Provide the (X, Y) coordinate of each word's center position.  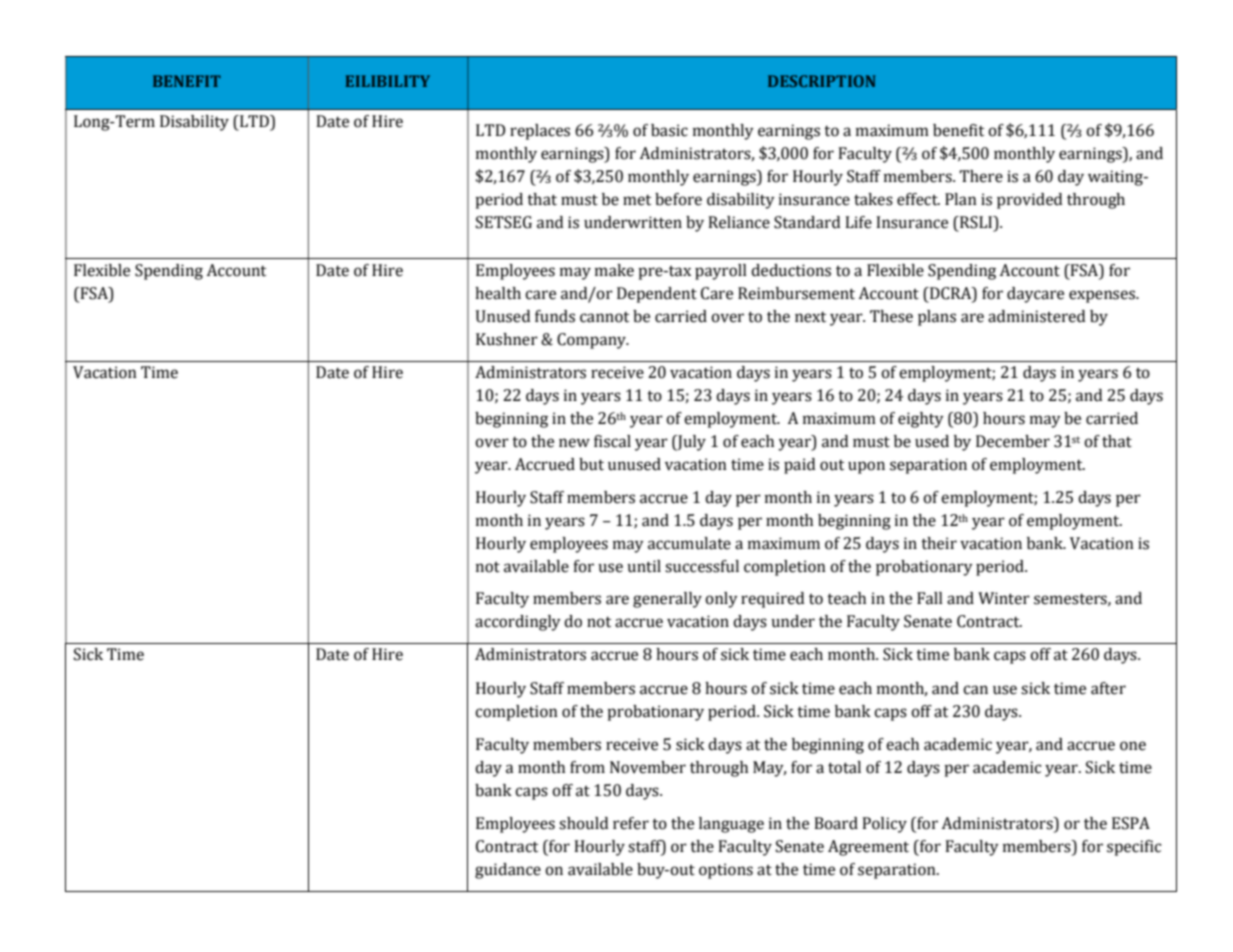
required (773, 600)
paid (800, 466)
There (981, 176)
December (1013, 441)
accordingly (518, 623)
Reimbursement (796, 293)
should (584, 823)
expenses (1103, 296)
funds (555, 316)
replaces (540, 132)
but (591, 464)
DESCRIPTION (822, 81)
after (1108, 688)
